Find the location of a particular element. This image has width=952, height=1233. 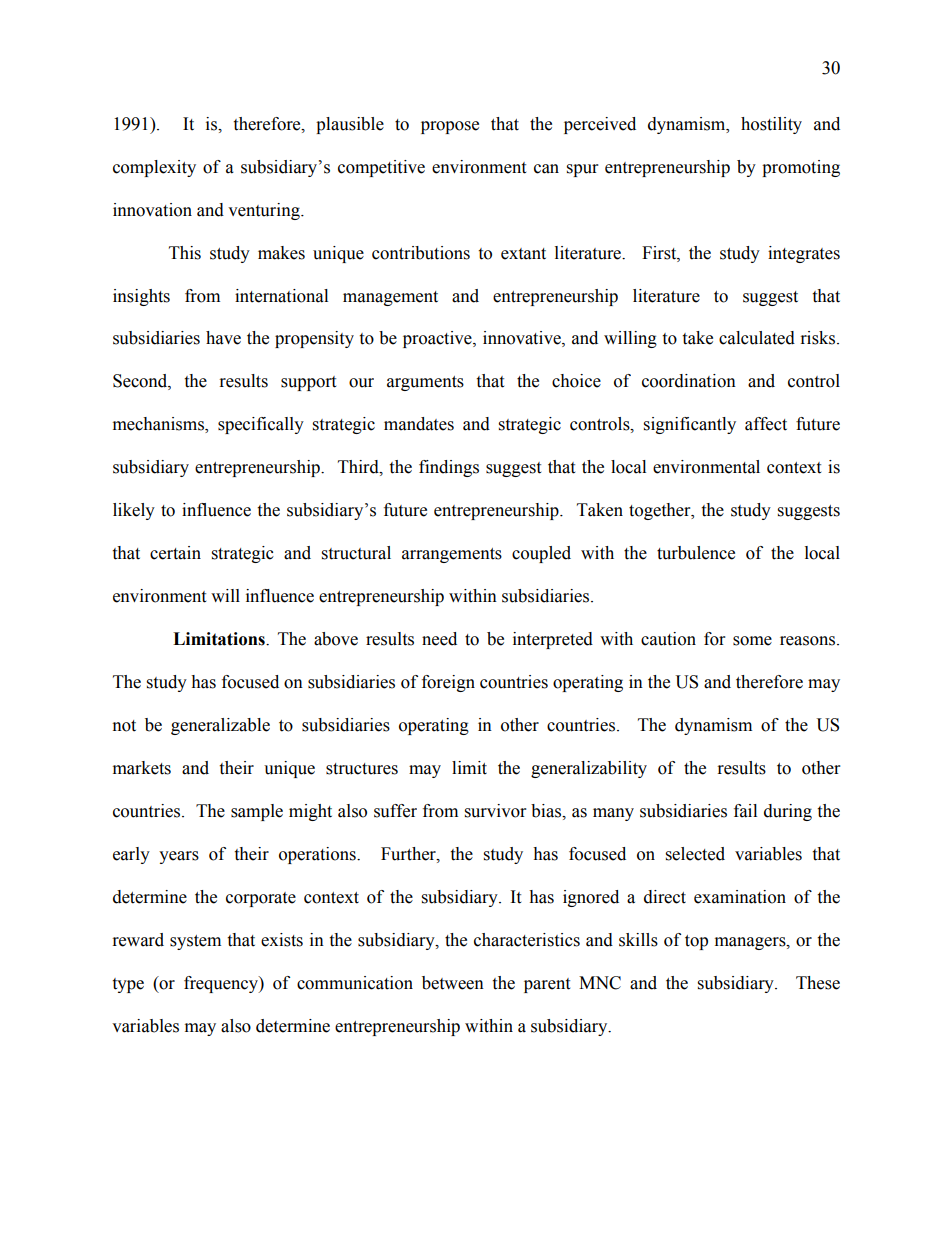

fail is located at coordinates (745, 811).
